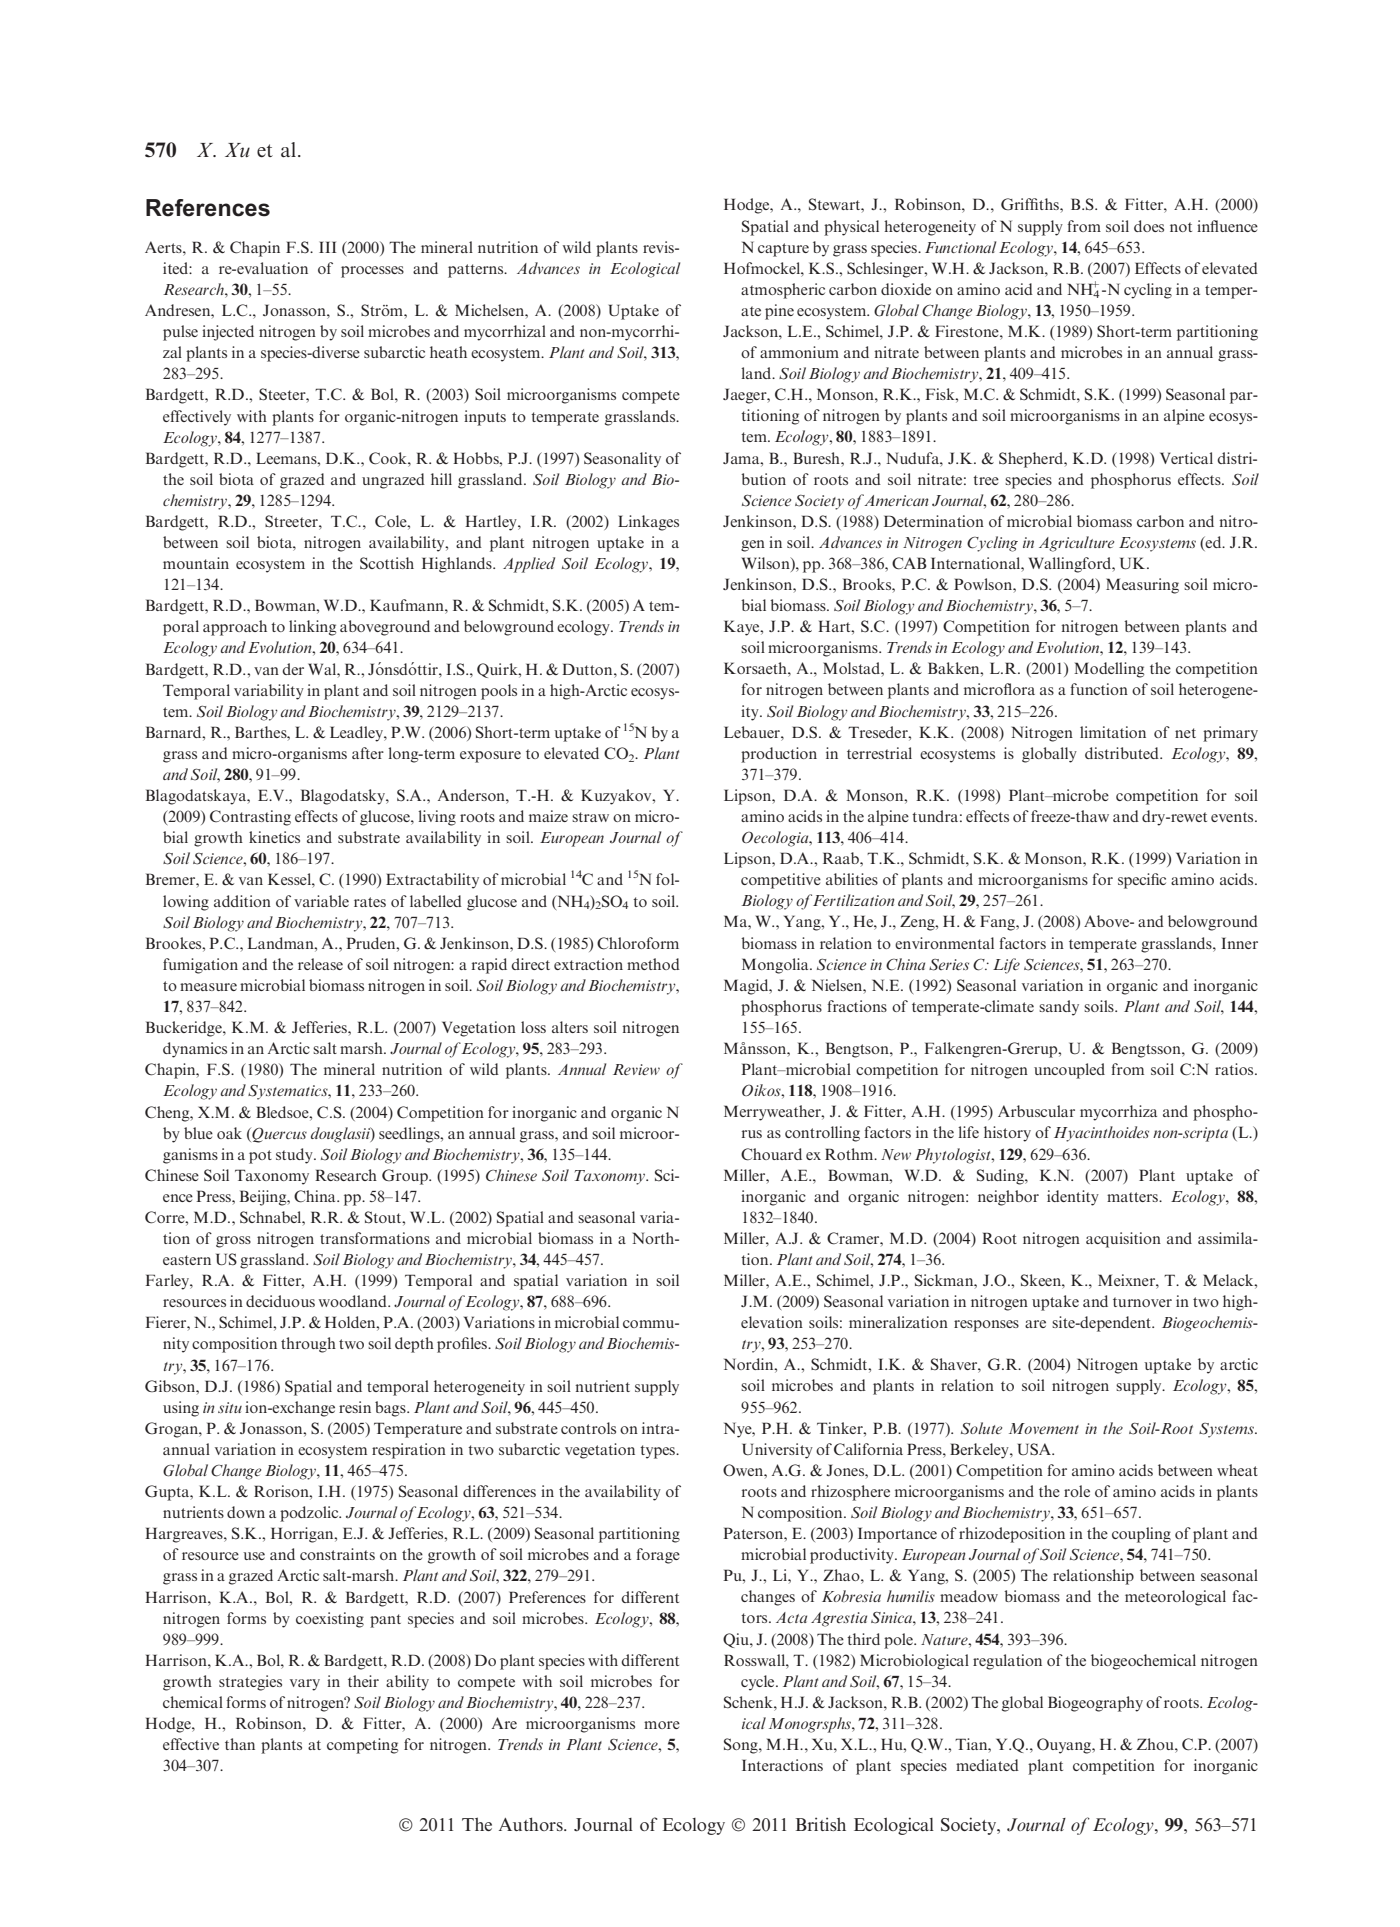 Image resolution: width=1400 pixels, height=1927 pixels. I want to click on III, so click(327, 247).
